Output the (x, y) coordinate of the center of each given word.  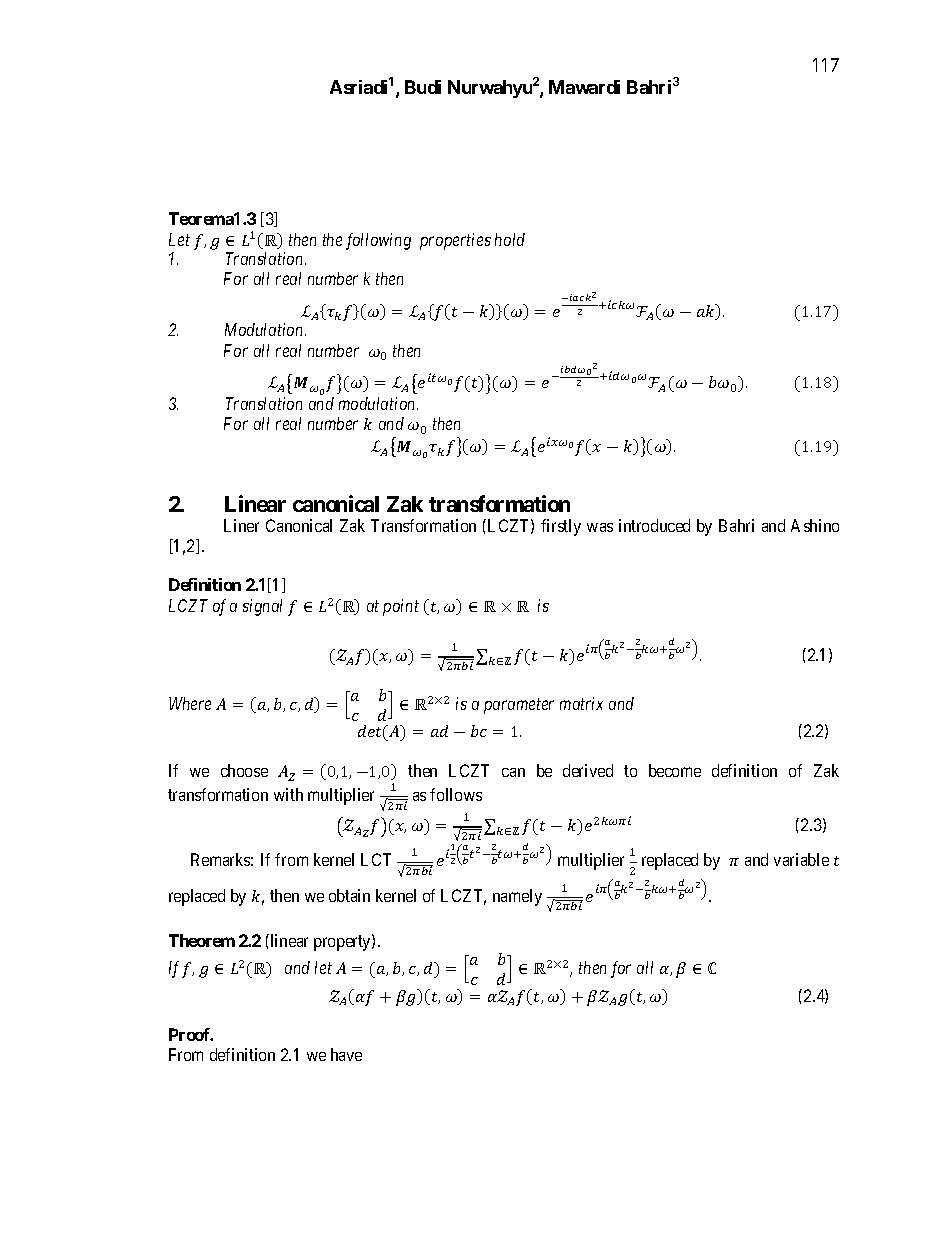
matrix (581, 703)
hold (510, 239)
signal (262, 607)
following (378, 241)
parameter (519, 706)
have (346, 1054)
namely (517, 897)
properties (455, 241)
